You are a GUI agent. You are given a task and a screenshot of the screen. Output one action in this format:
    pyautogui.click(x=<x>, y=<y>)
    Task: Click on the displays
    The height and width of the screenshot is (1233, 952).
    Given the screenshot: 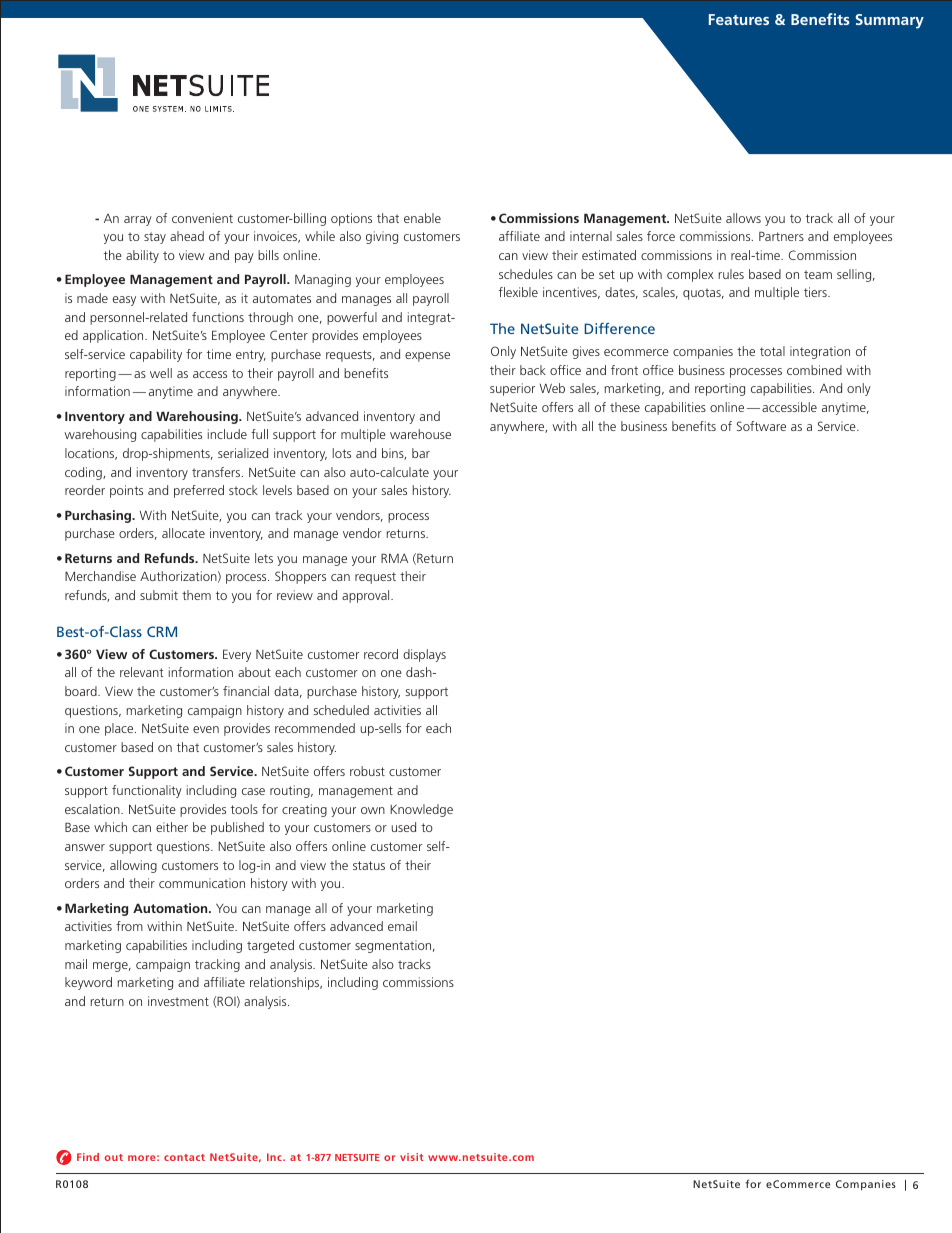 What is the action you would take?
    pyautogui.click(x=424, y=655)
